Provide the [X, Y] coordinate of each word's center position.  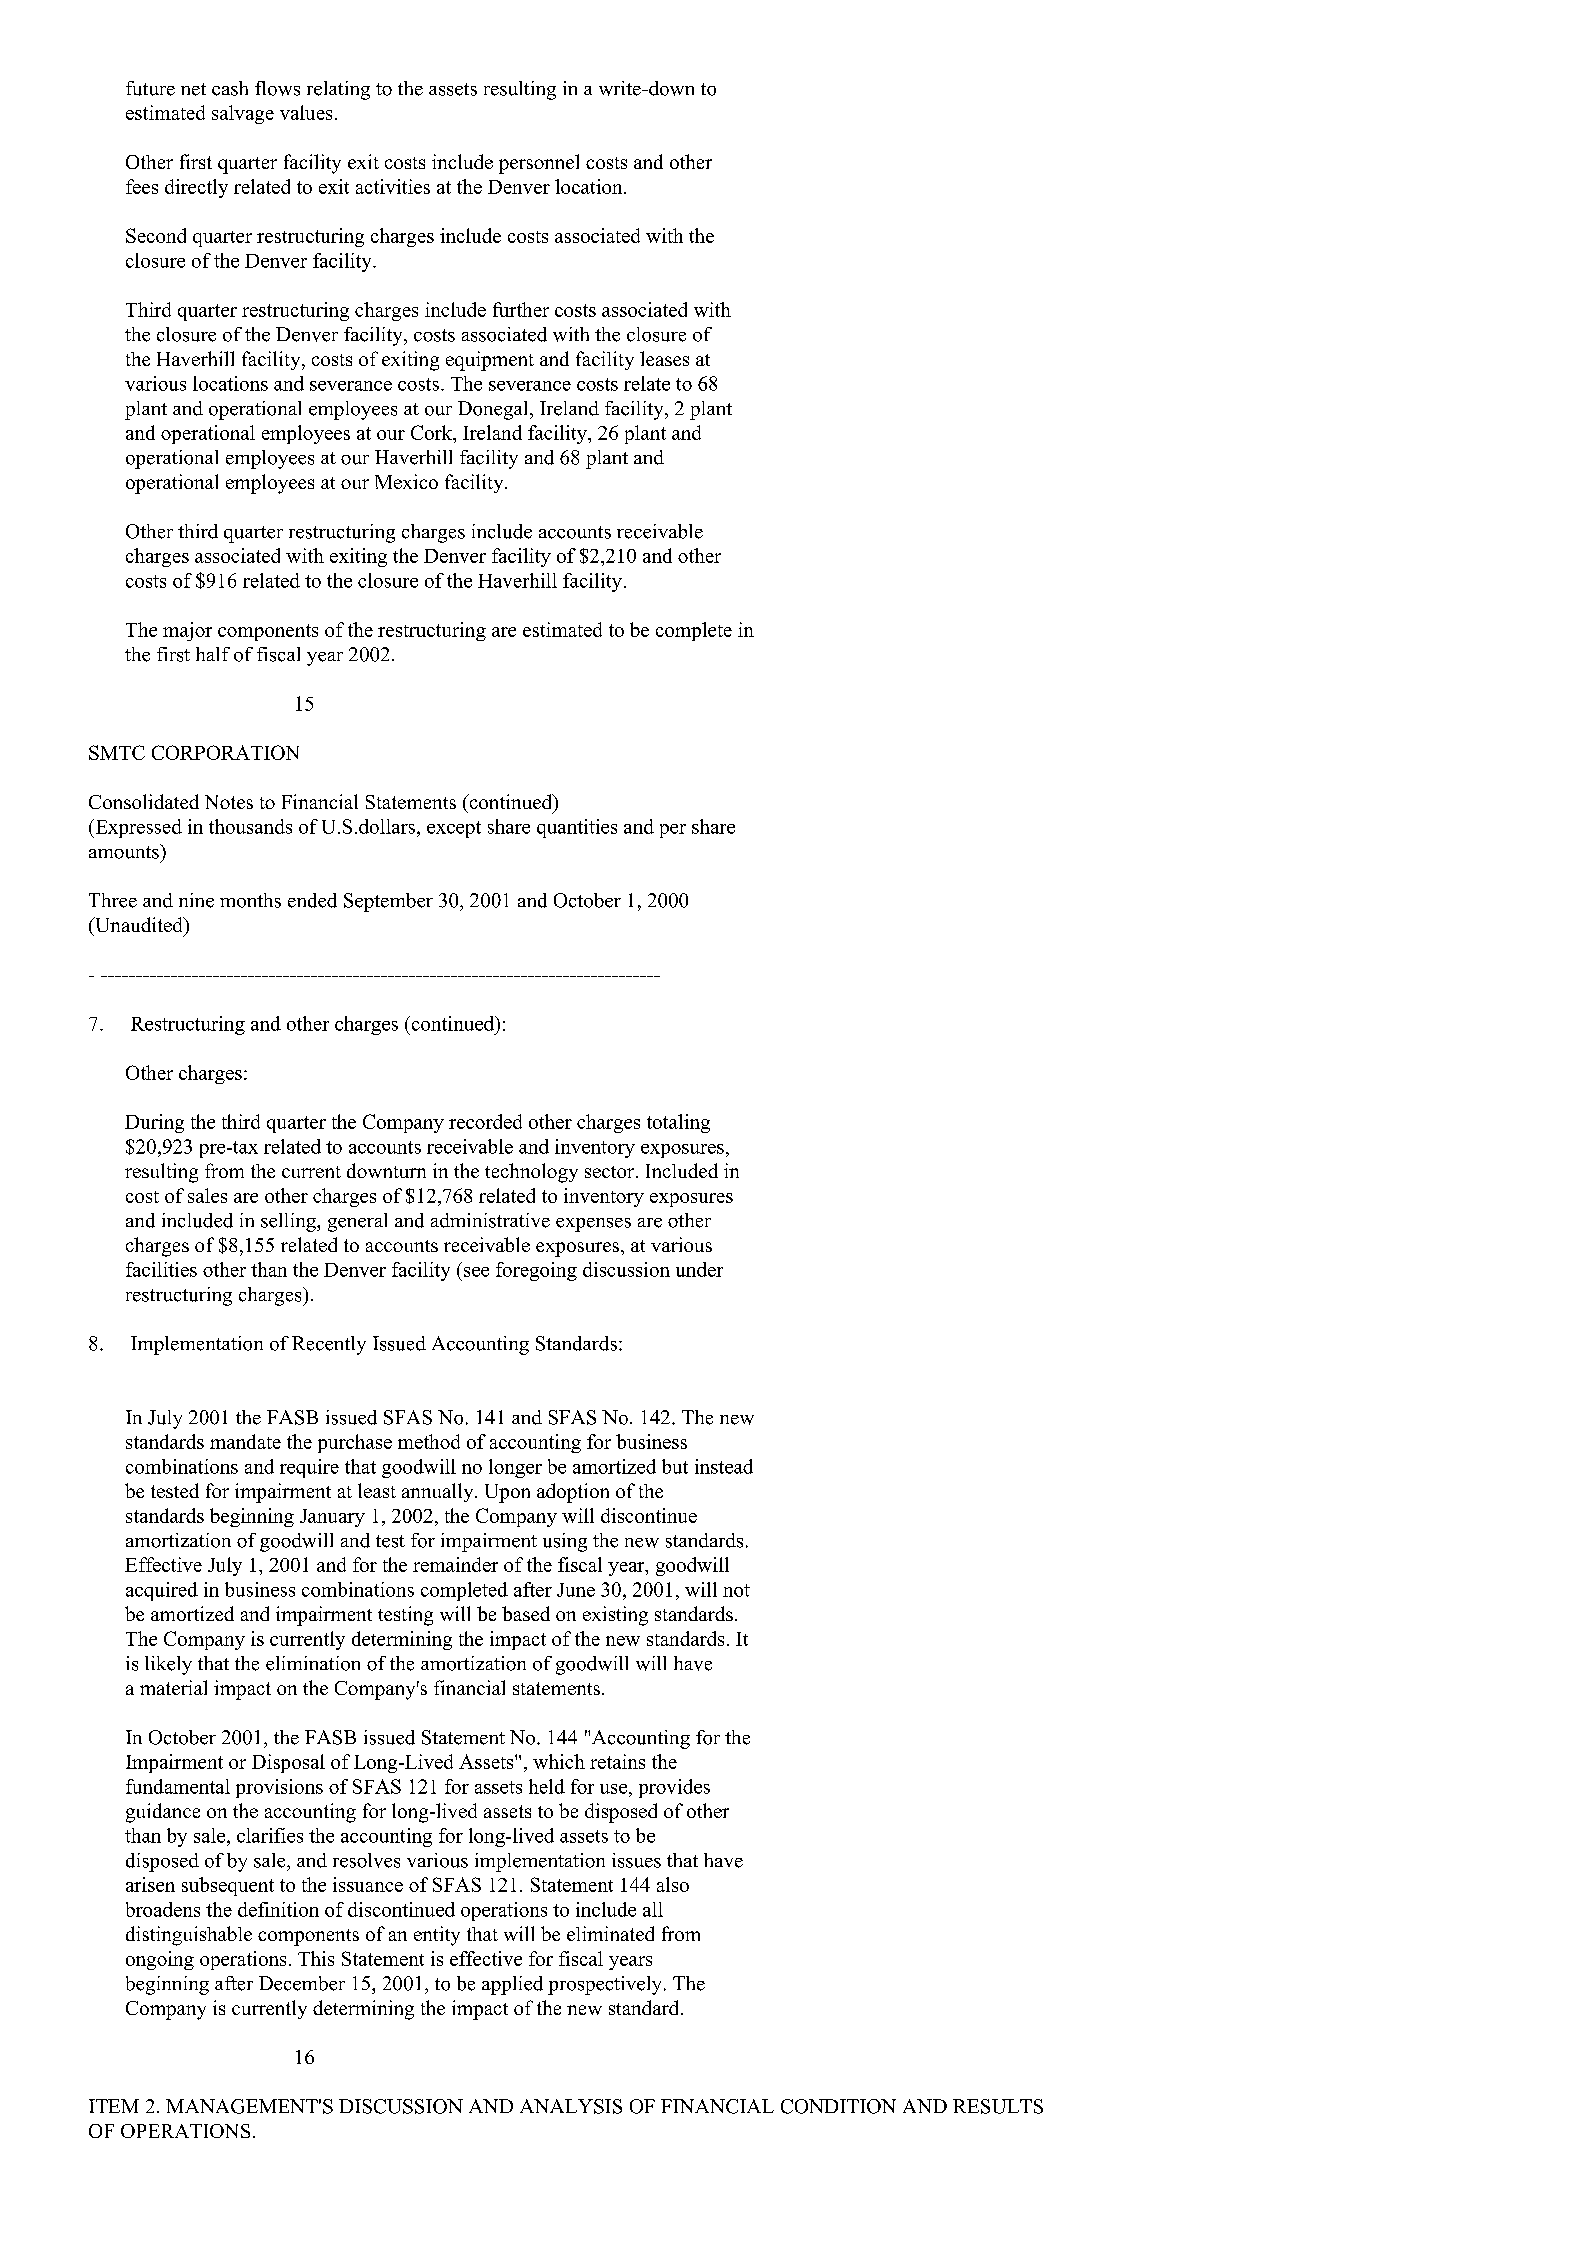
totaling [678, 1123]
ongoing [160, 1960]
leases [664, 358]
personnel [539, 164]
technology [531, 1173]
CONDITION [838, 2106]
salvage [243, 114]
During [154, 1123]
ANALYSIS [571, 2106]
